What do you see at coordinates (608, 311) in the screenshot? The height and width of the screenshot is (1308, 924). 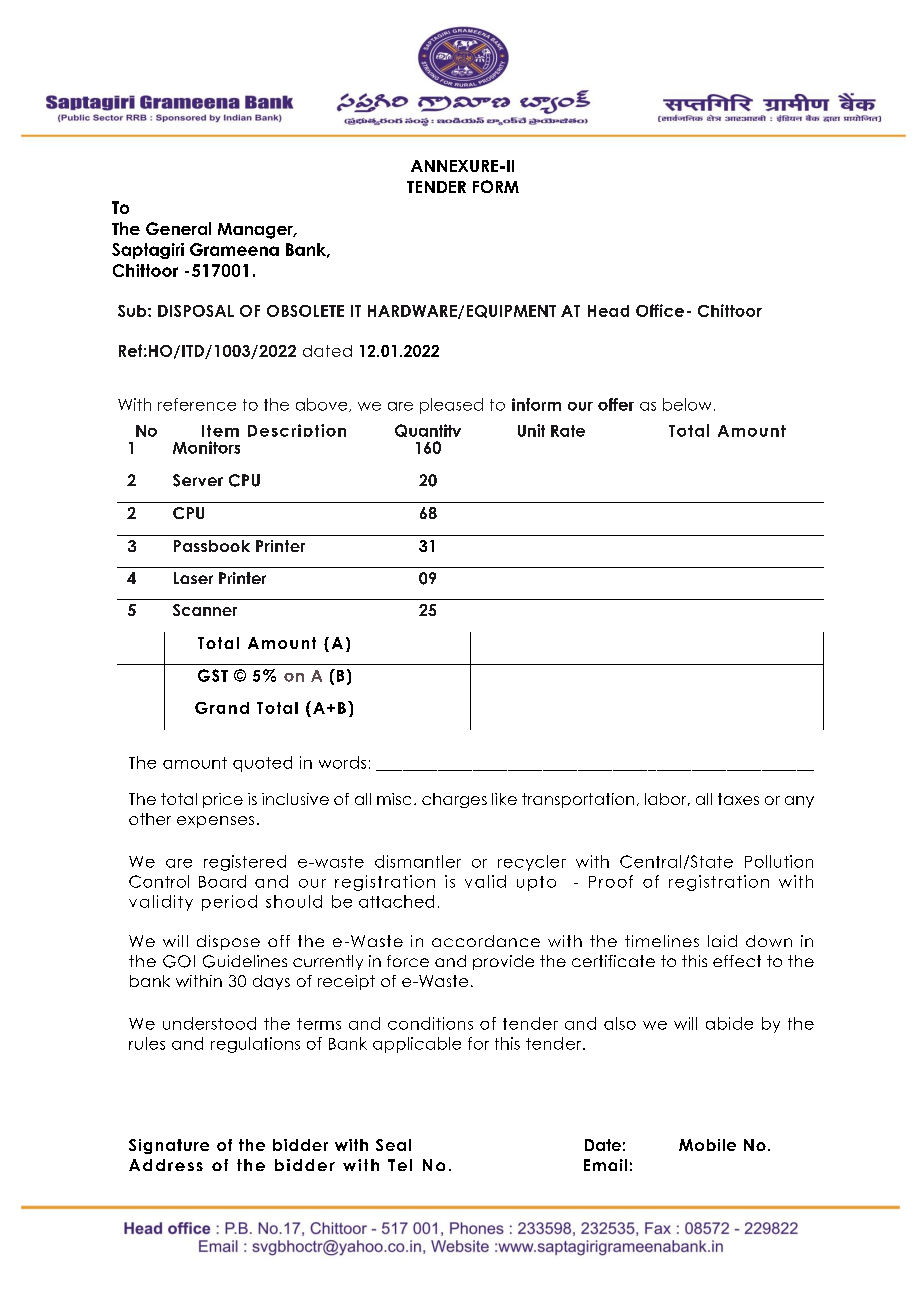 I see `Head` at bounding box center [608, 311].
